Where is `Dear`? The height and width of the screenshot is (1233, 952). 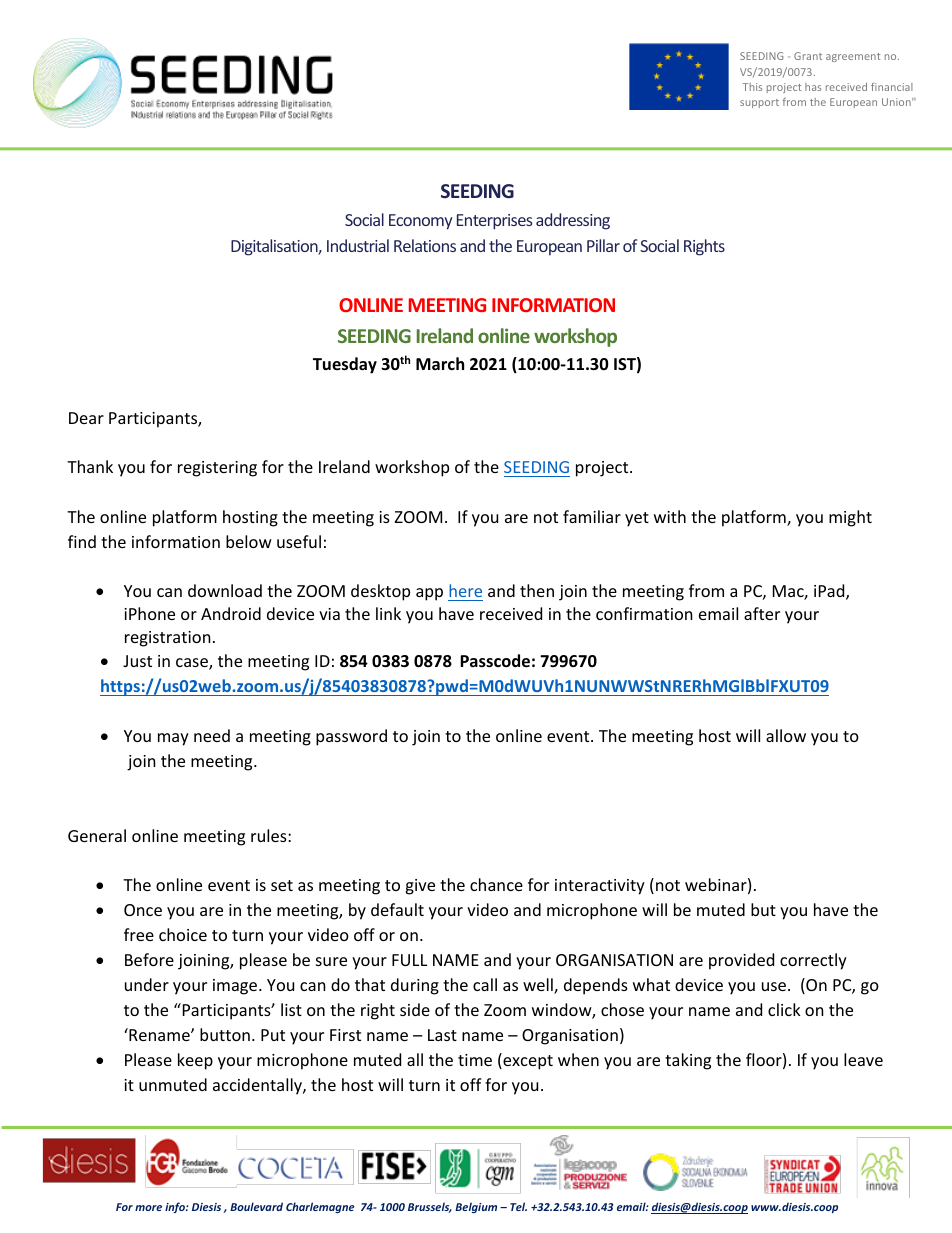
Dear is located at coordinates (86, 418).
